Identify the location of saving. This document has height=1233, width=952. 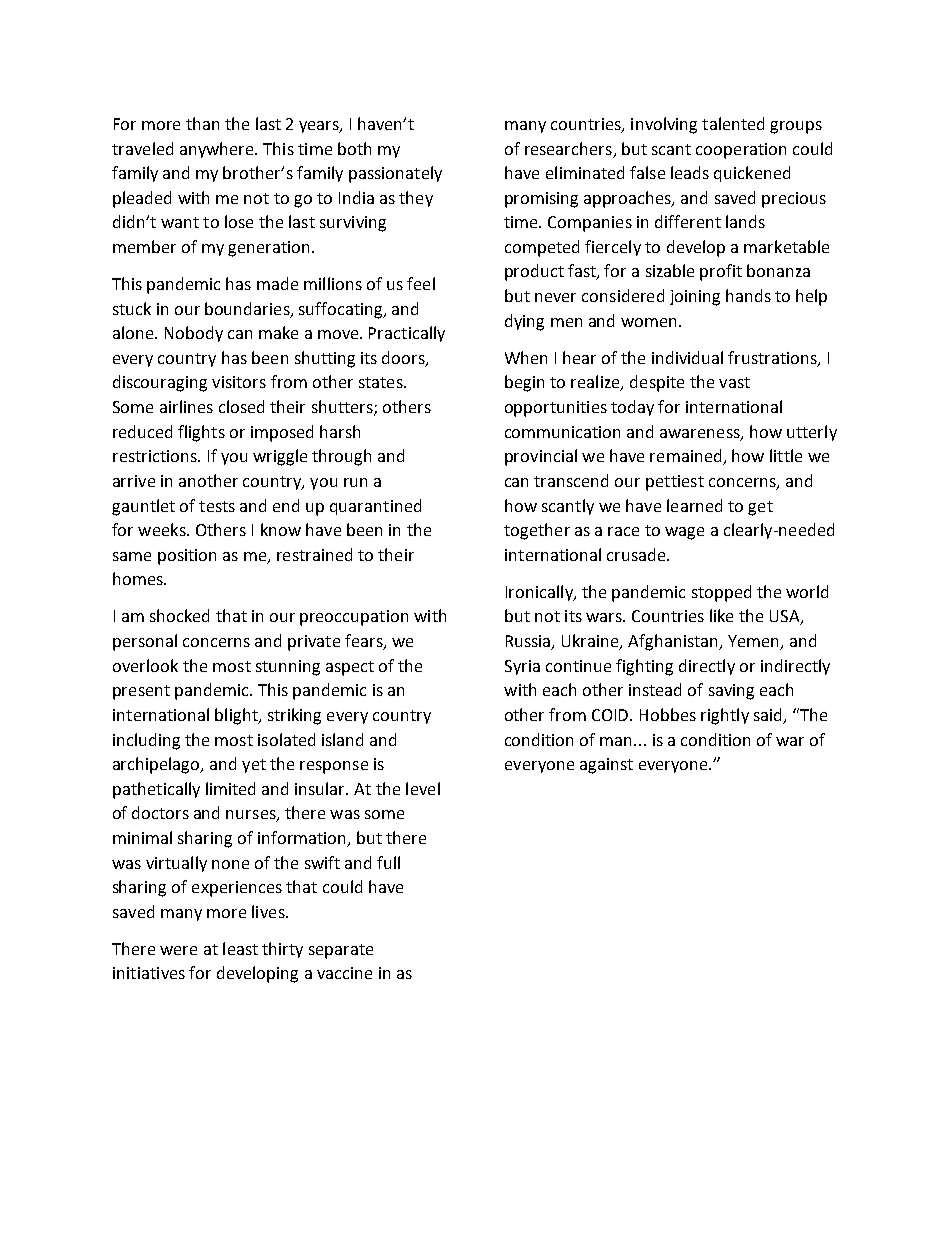
(731, 692).
